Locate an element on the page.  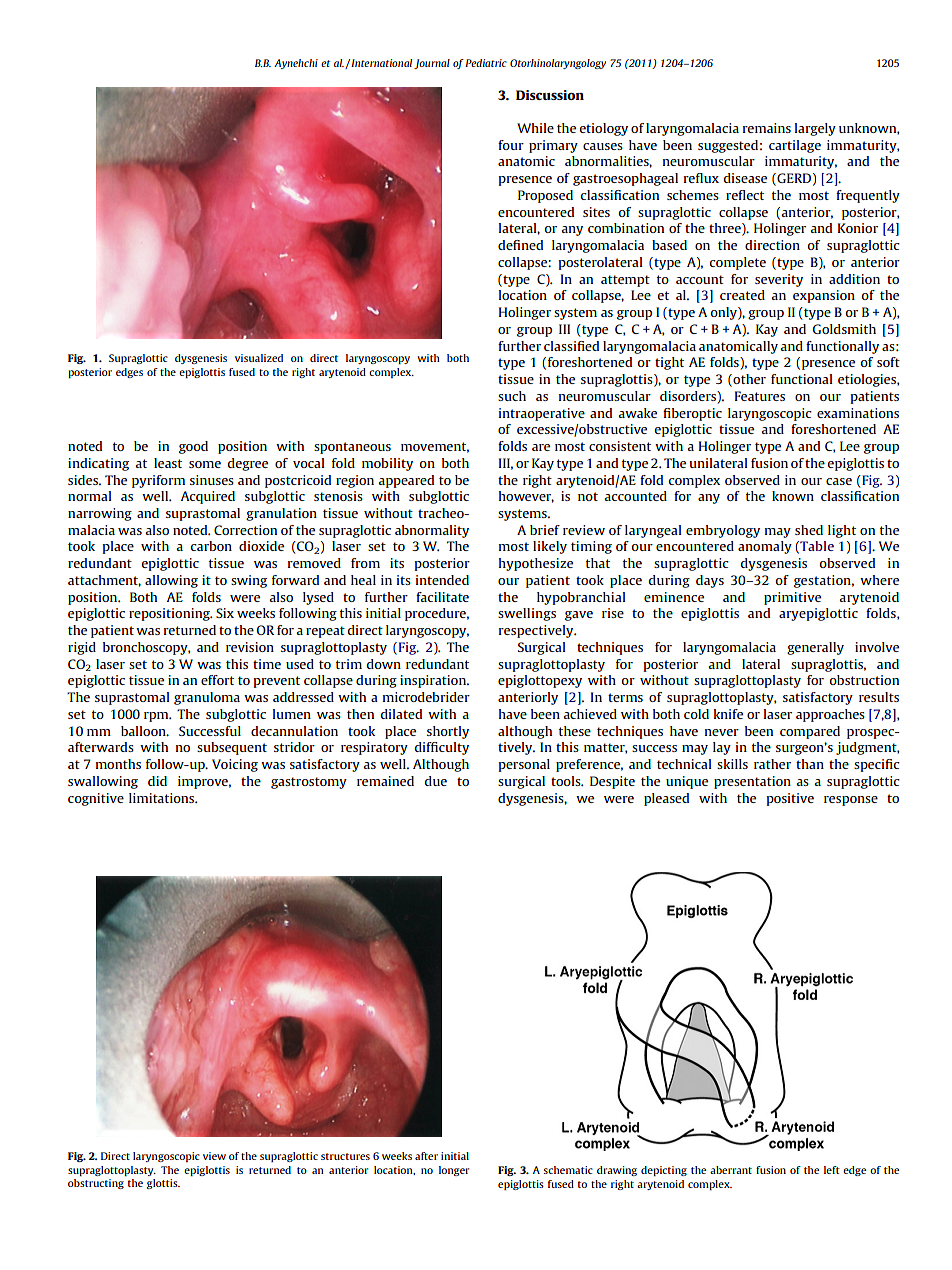
Journal is located at coordinates (432, 64).
